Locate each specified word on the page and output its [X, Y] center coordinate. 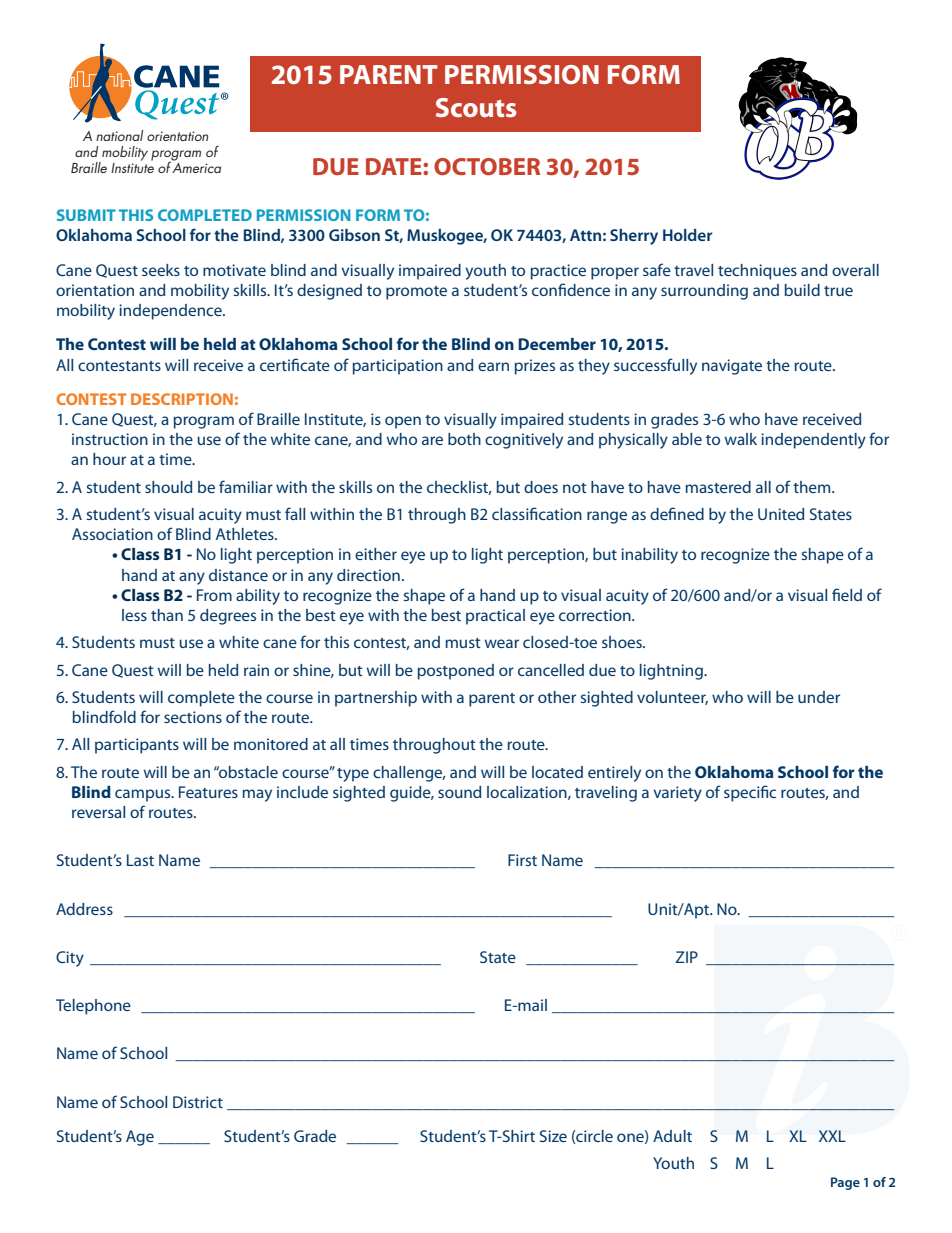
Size [553, 1136]
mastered [718, 487]
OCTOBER [487, 166]
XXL [832, 1136]
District [198, 1102]
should [168, 487]
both [464, 439]
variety [677, 794]
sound [459, 792]
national [119, 135]
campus [144, 795]
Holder [687, 235]
